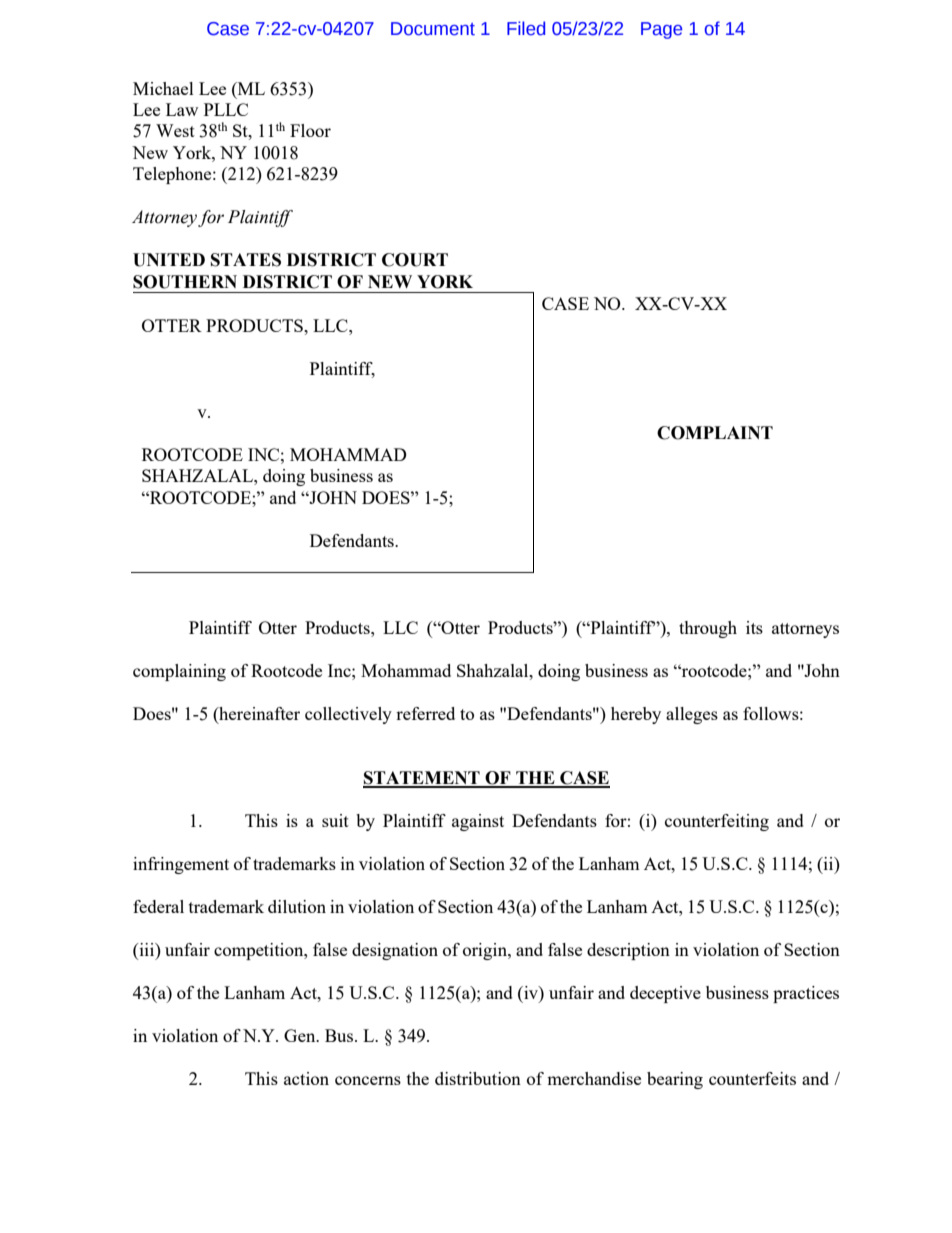  I want to click on SOUTHERN, so click(185, 282).
